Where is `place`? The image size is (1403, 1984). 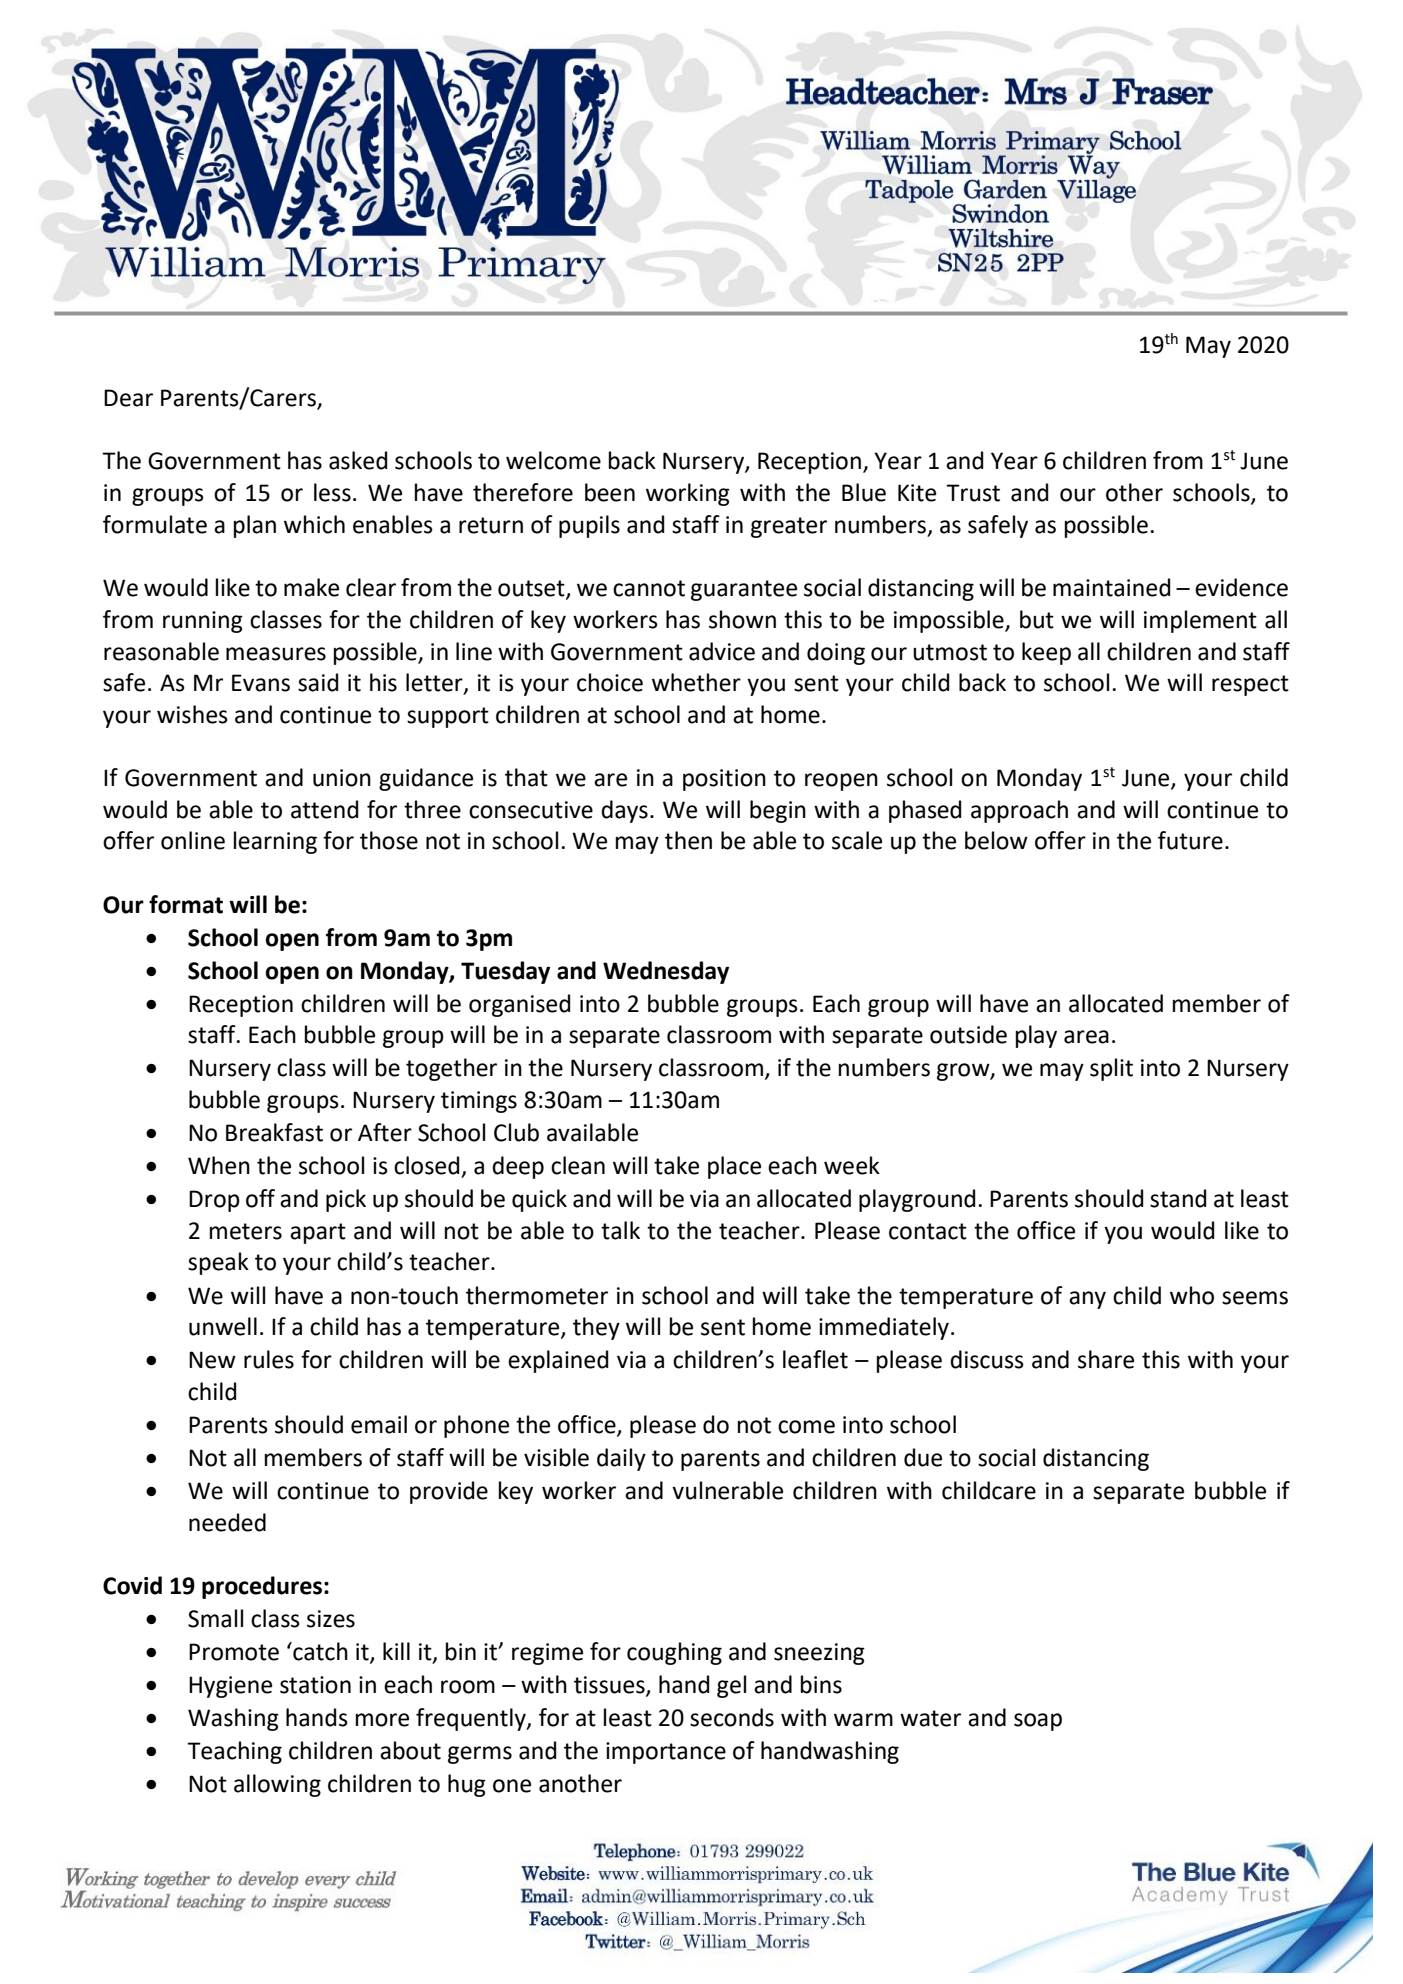
place is located at coordinates (734, 1167).
